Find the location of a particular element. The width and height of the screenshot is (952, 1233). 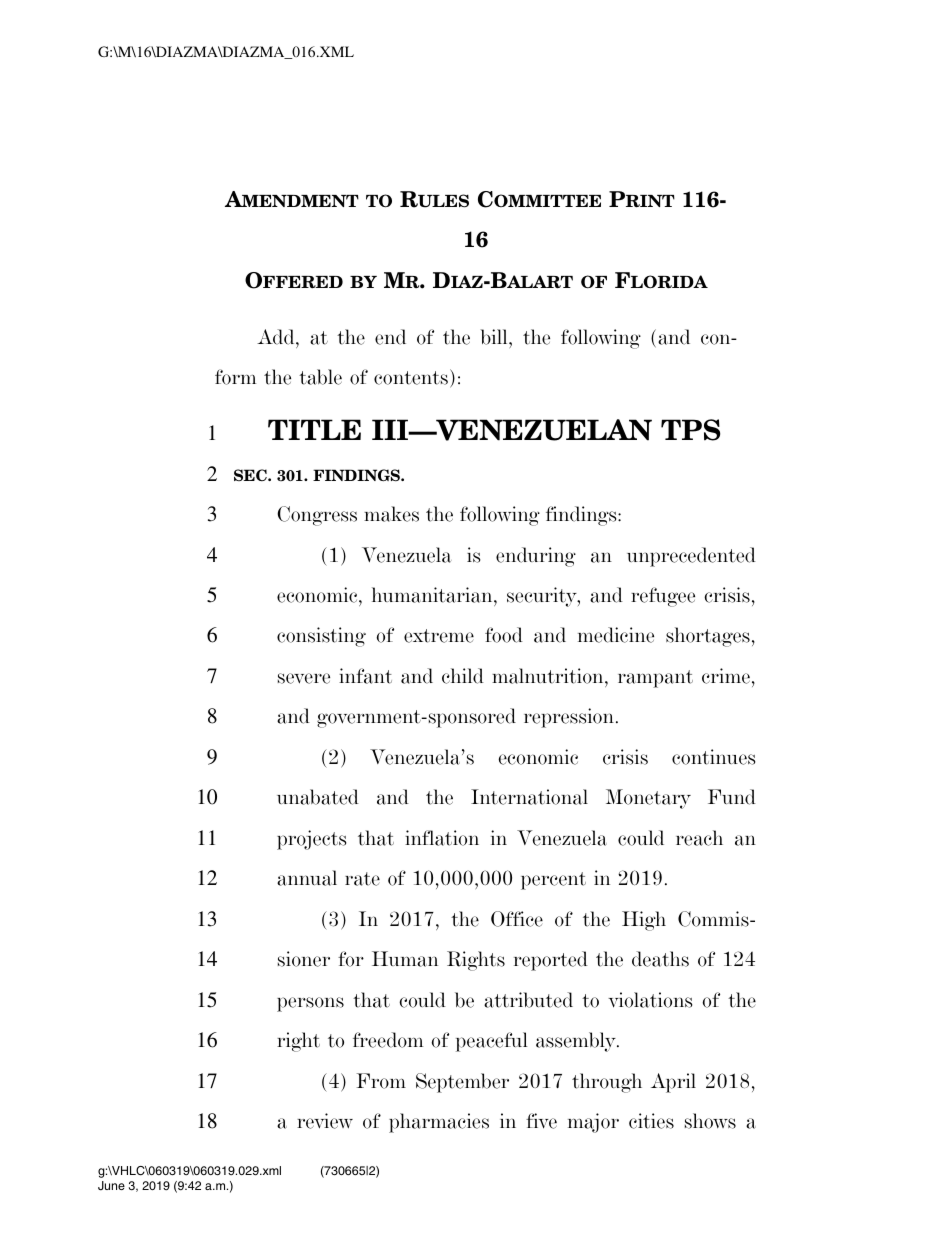

contents is located at coordinates (411, 378).
